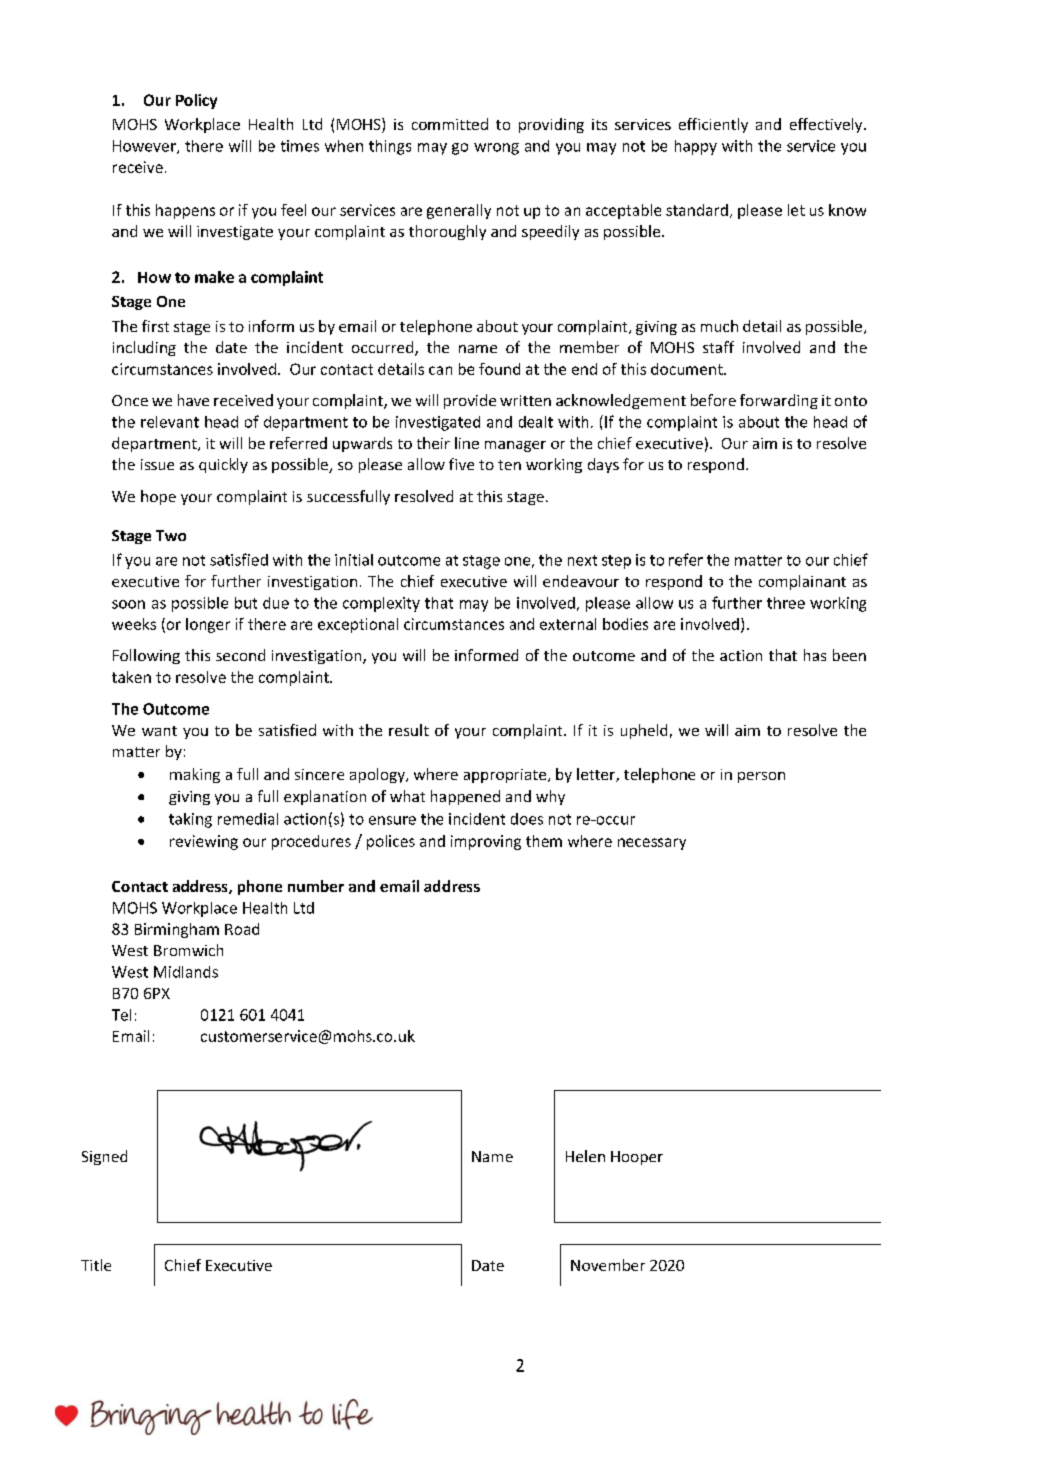 This image has width=1040, height=1472. Describe the element at coordinates (802, 582) in the image. I see `complainant` at that location.
